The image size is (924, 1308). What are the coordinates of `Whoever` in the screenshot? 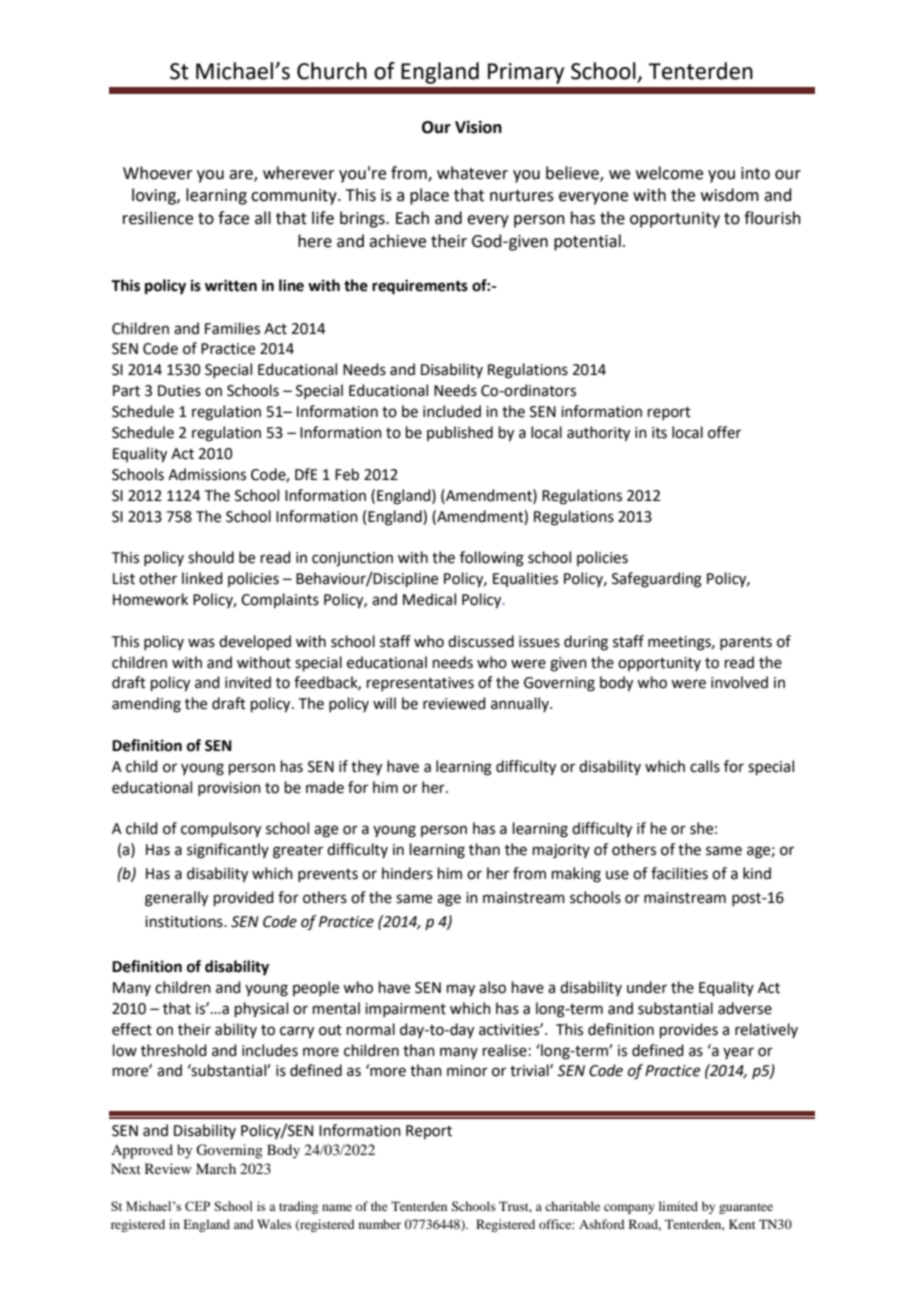 It's located at (158, 173).
